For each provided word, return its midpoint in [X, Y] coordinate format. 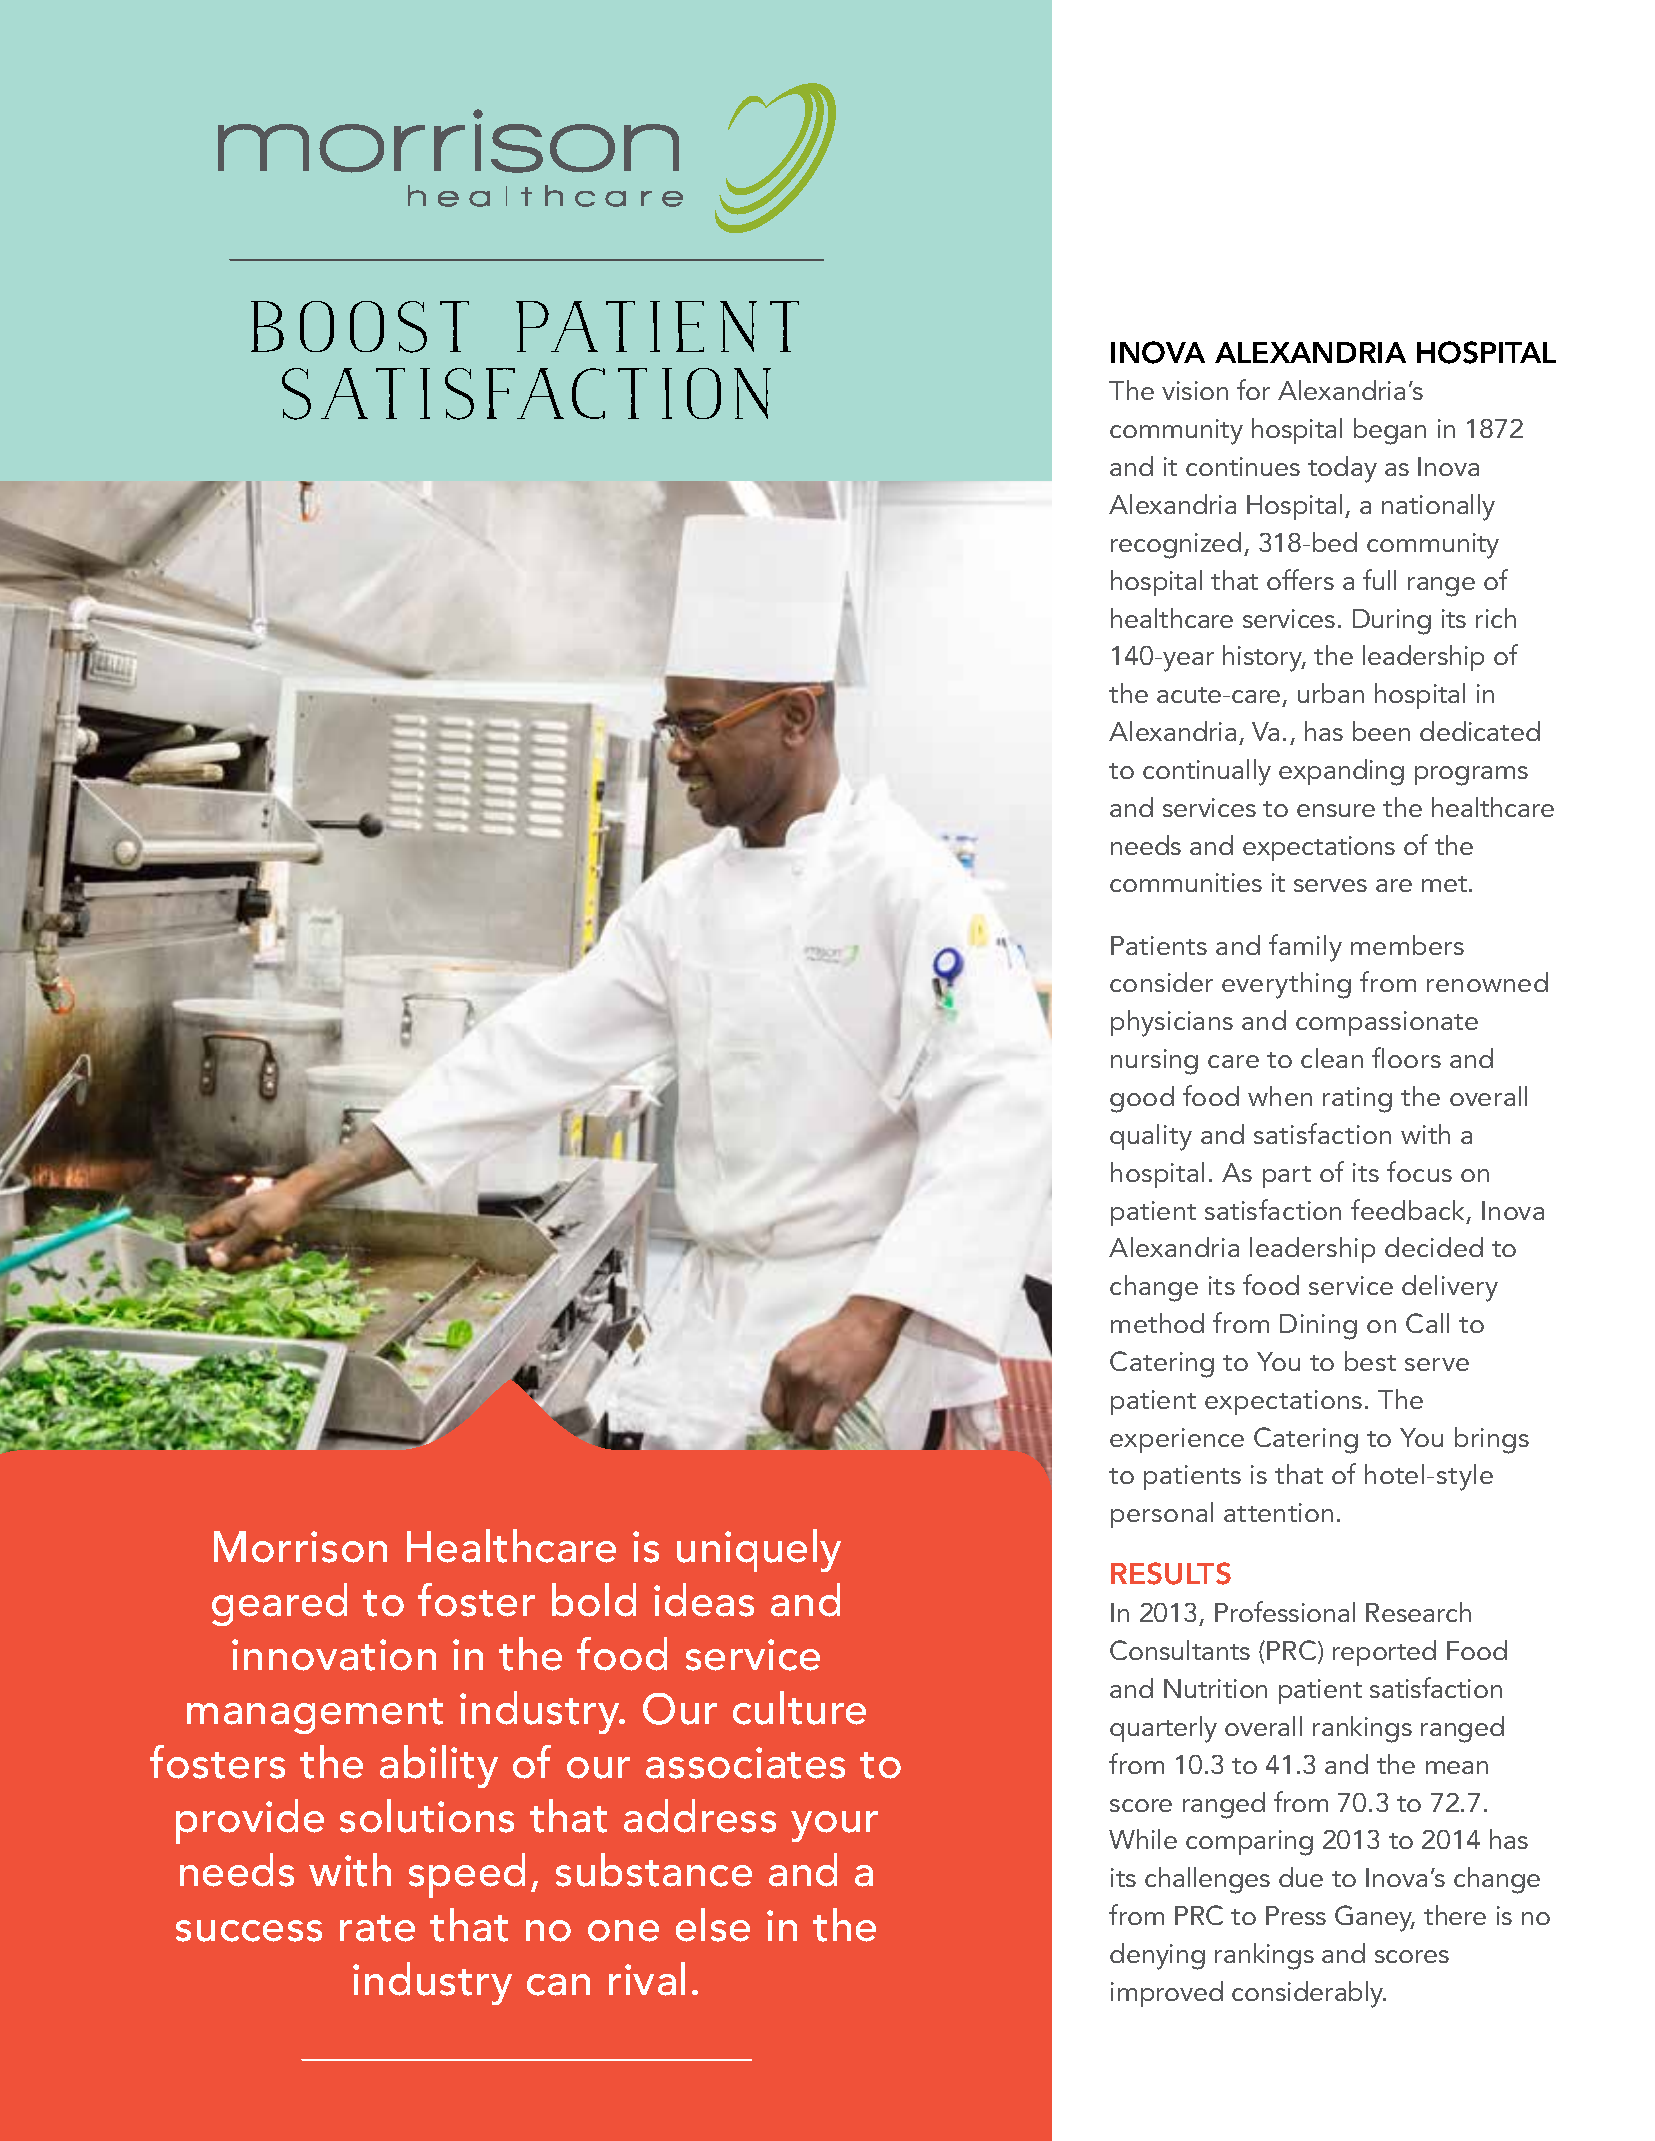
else [713, 1925]
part [1287, 1177]
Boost [360, 327]
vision [1195, 390]
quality [1151, 1137]
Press [1296, 1915]
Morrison [300, 1547]
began [1390, 431]
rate [377, 1928]
